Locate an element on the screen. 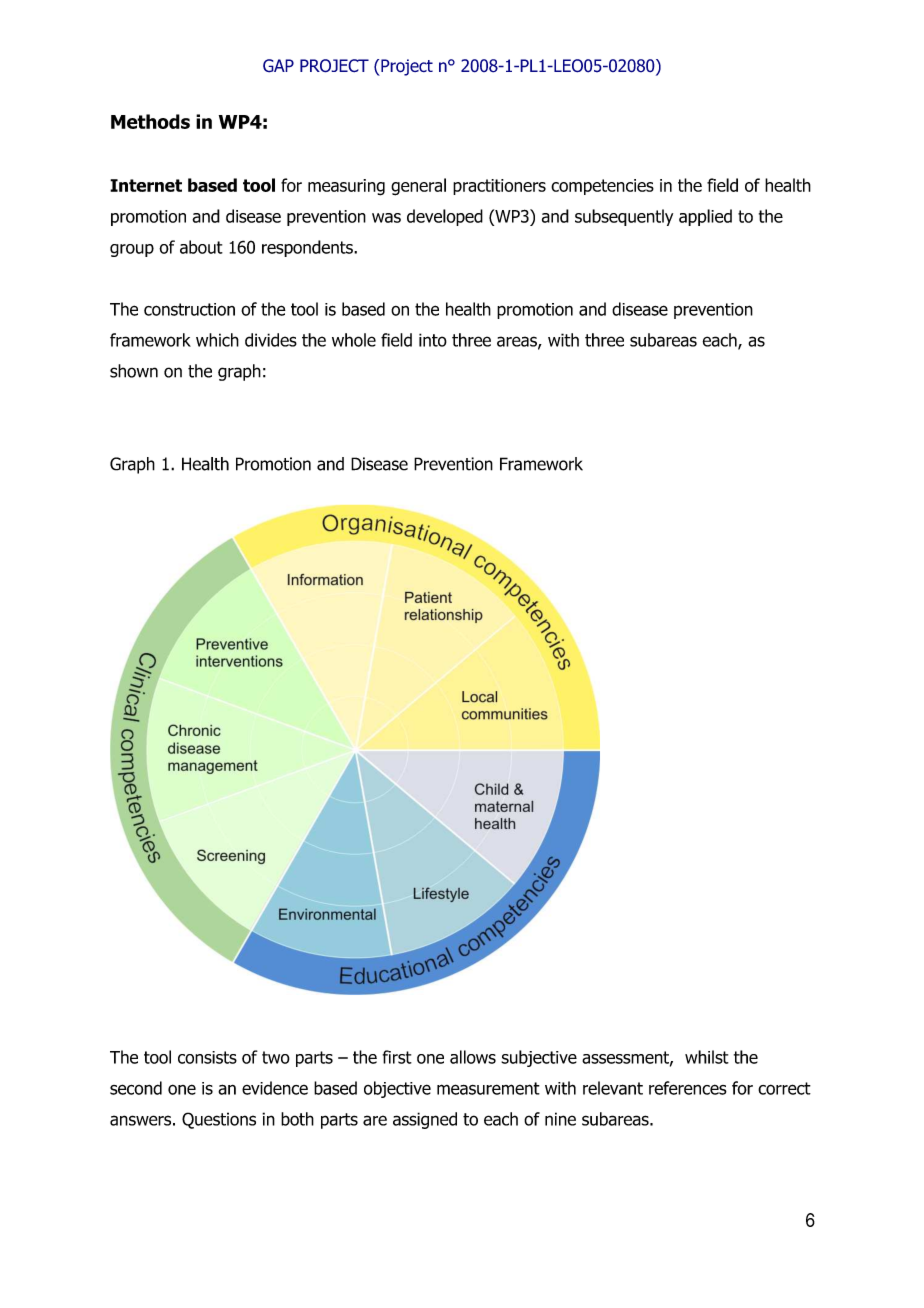 The width and height of the screenshot is (924, 1308). allows is located at coordinates (473, 1057).
